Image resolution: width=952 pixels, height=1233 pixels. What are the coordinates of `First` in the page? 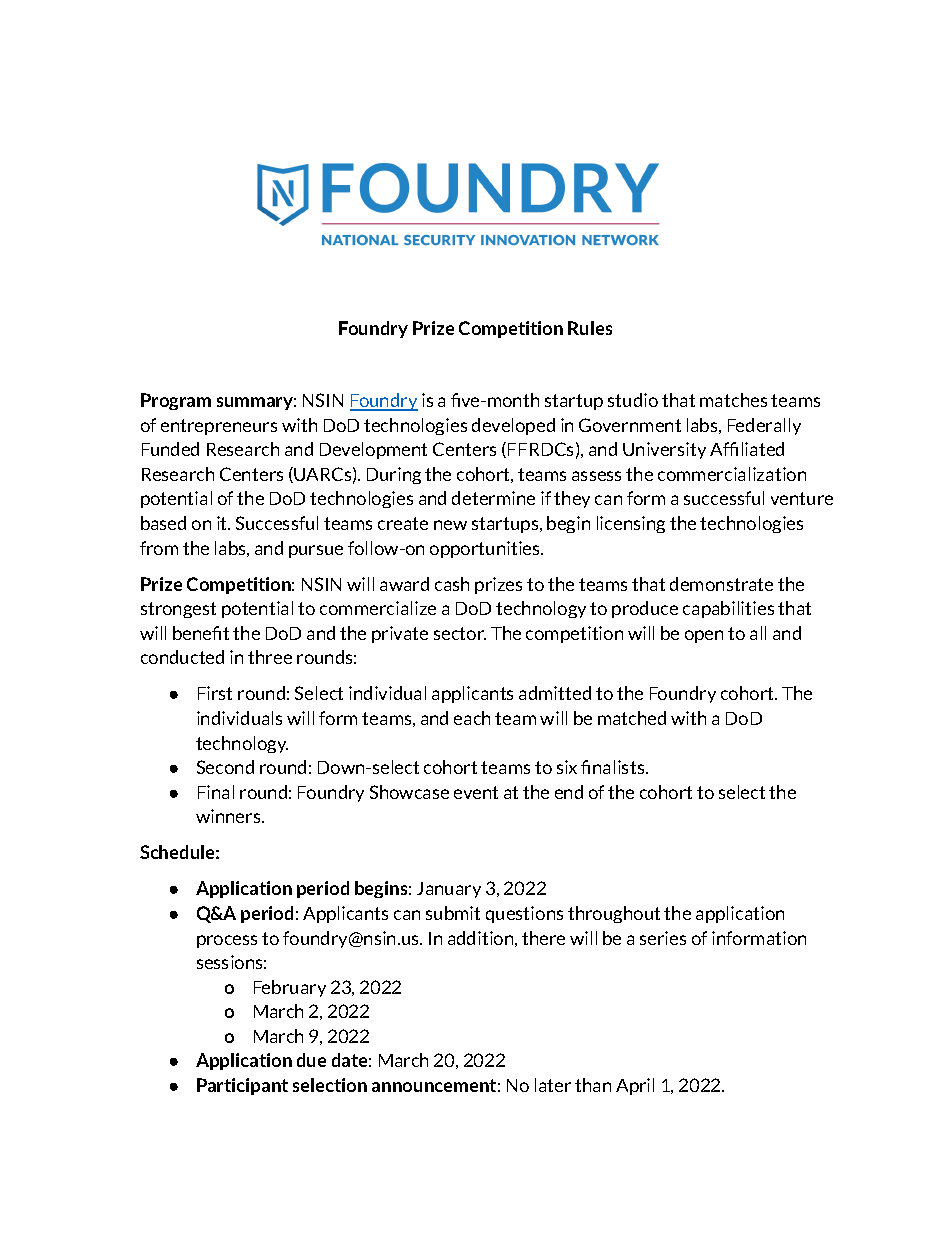 It's located at (215, 693).
